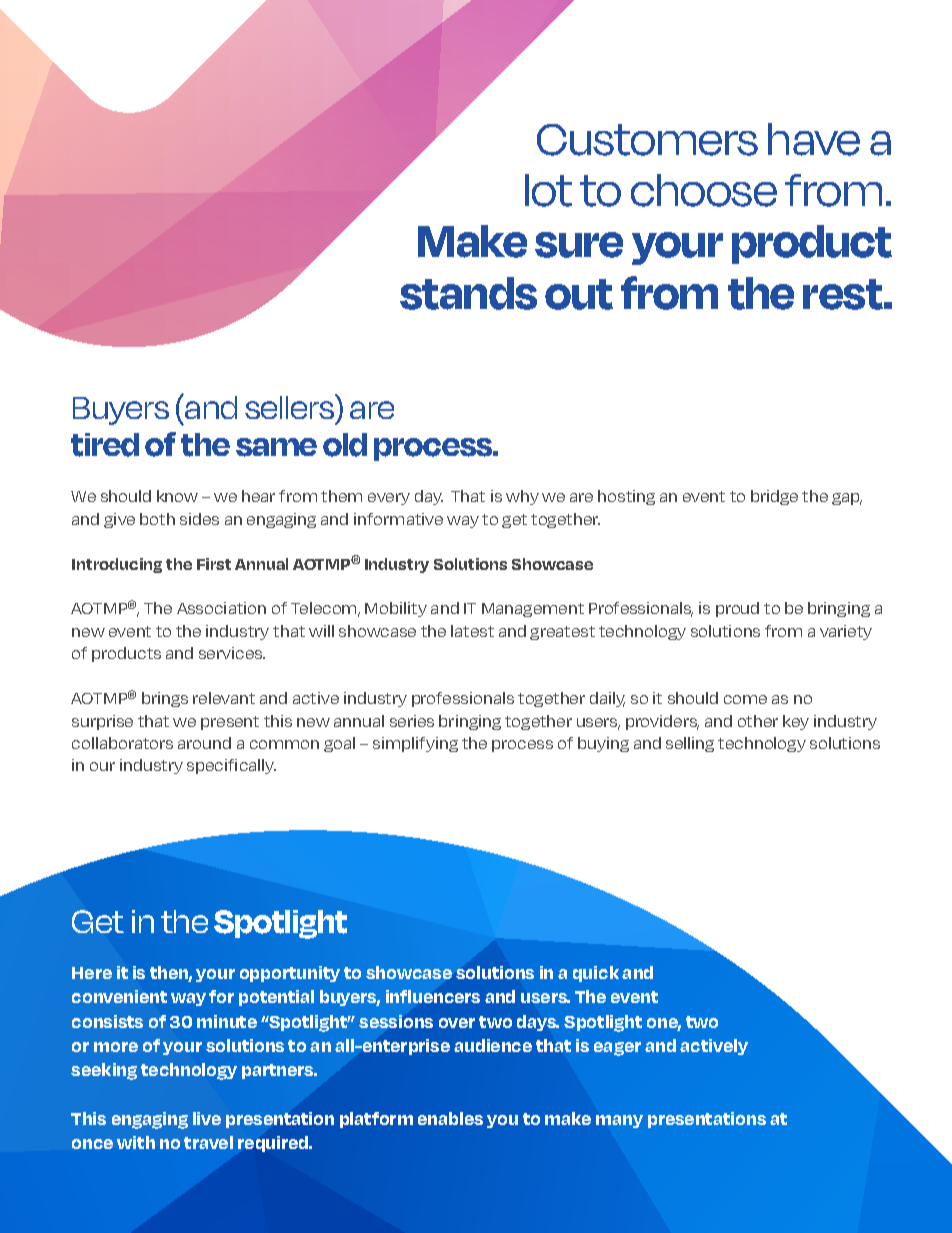 The width and height of the screenshot is (952, 1233). What do you see at coordinates (690, 744) in the screenshot?
I see `selling` at bounding box center [690, 744].
